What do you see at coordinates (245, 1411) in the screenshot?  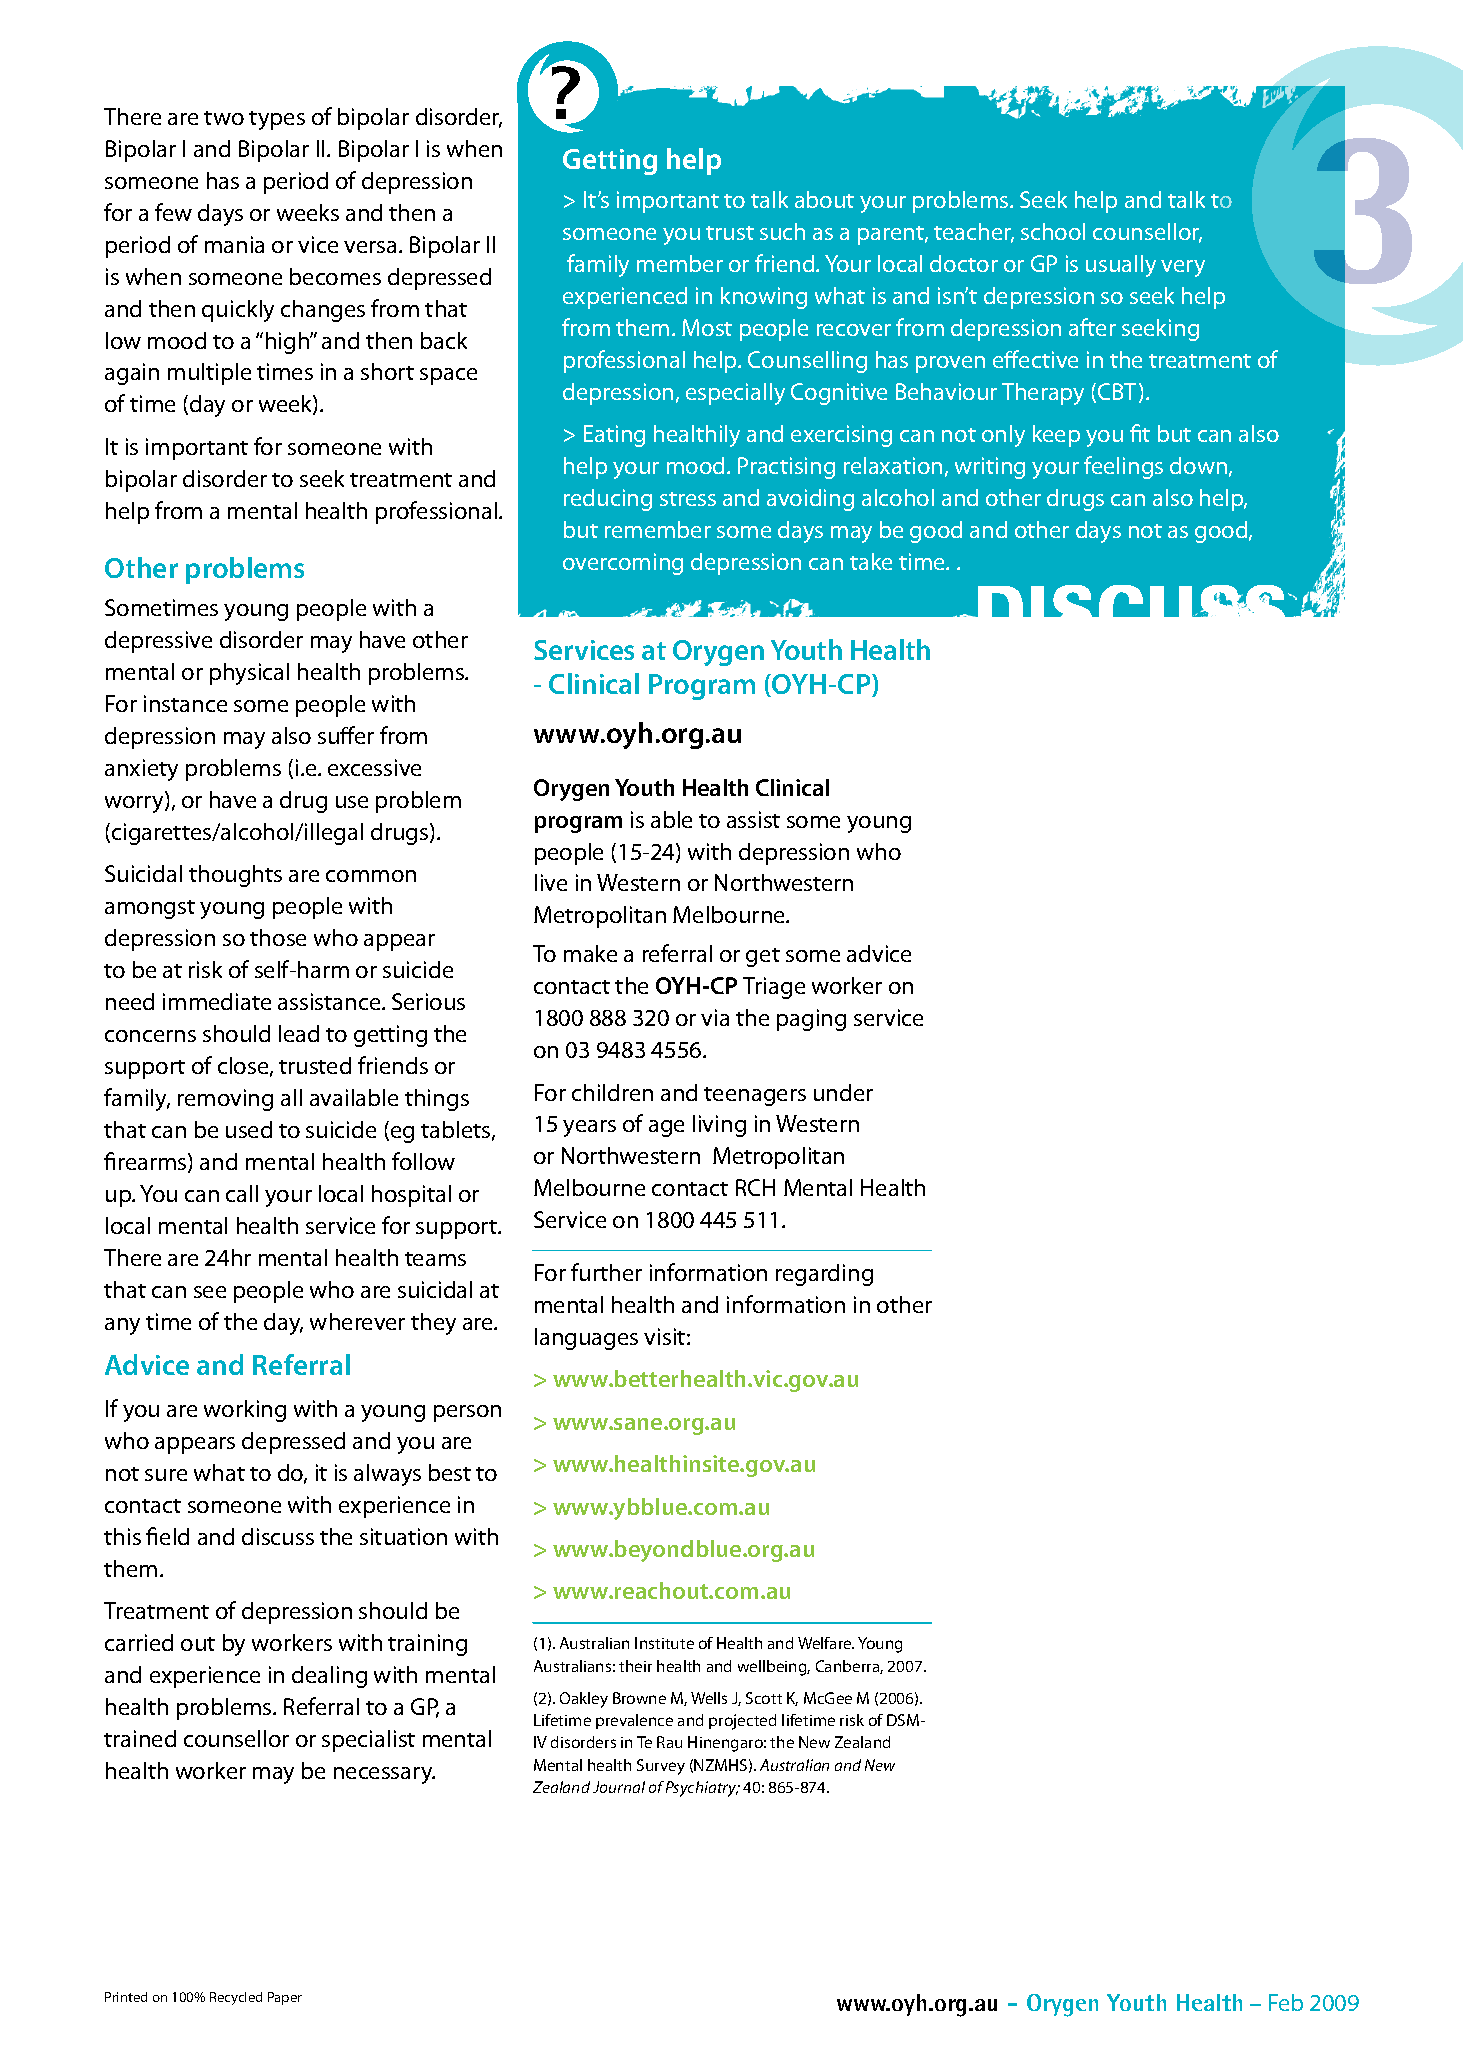 I see `working` at bounding box center [245, 1411].
